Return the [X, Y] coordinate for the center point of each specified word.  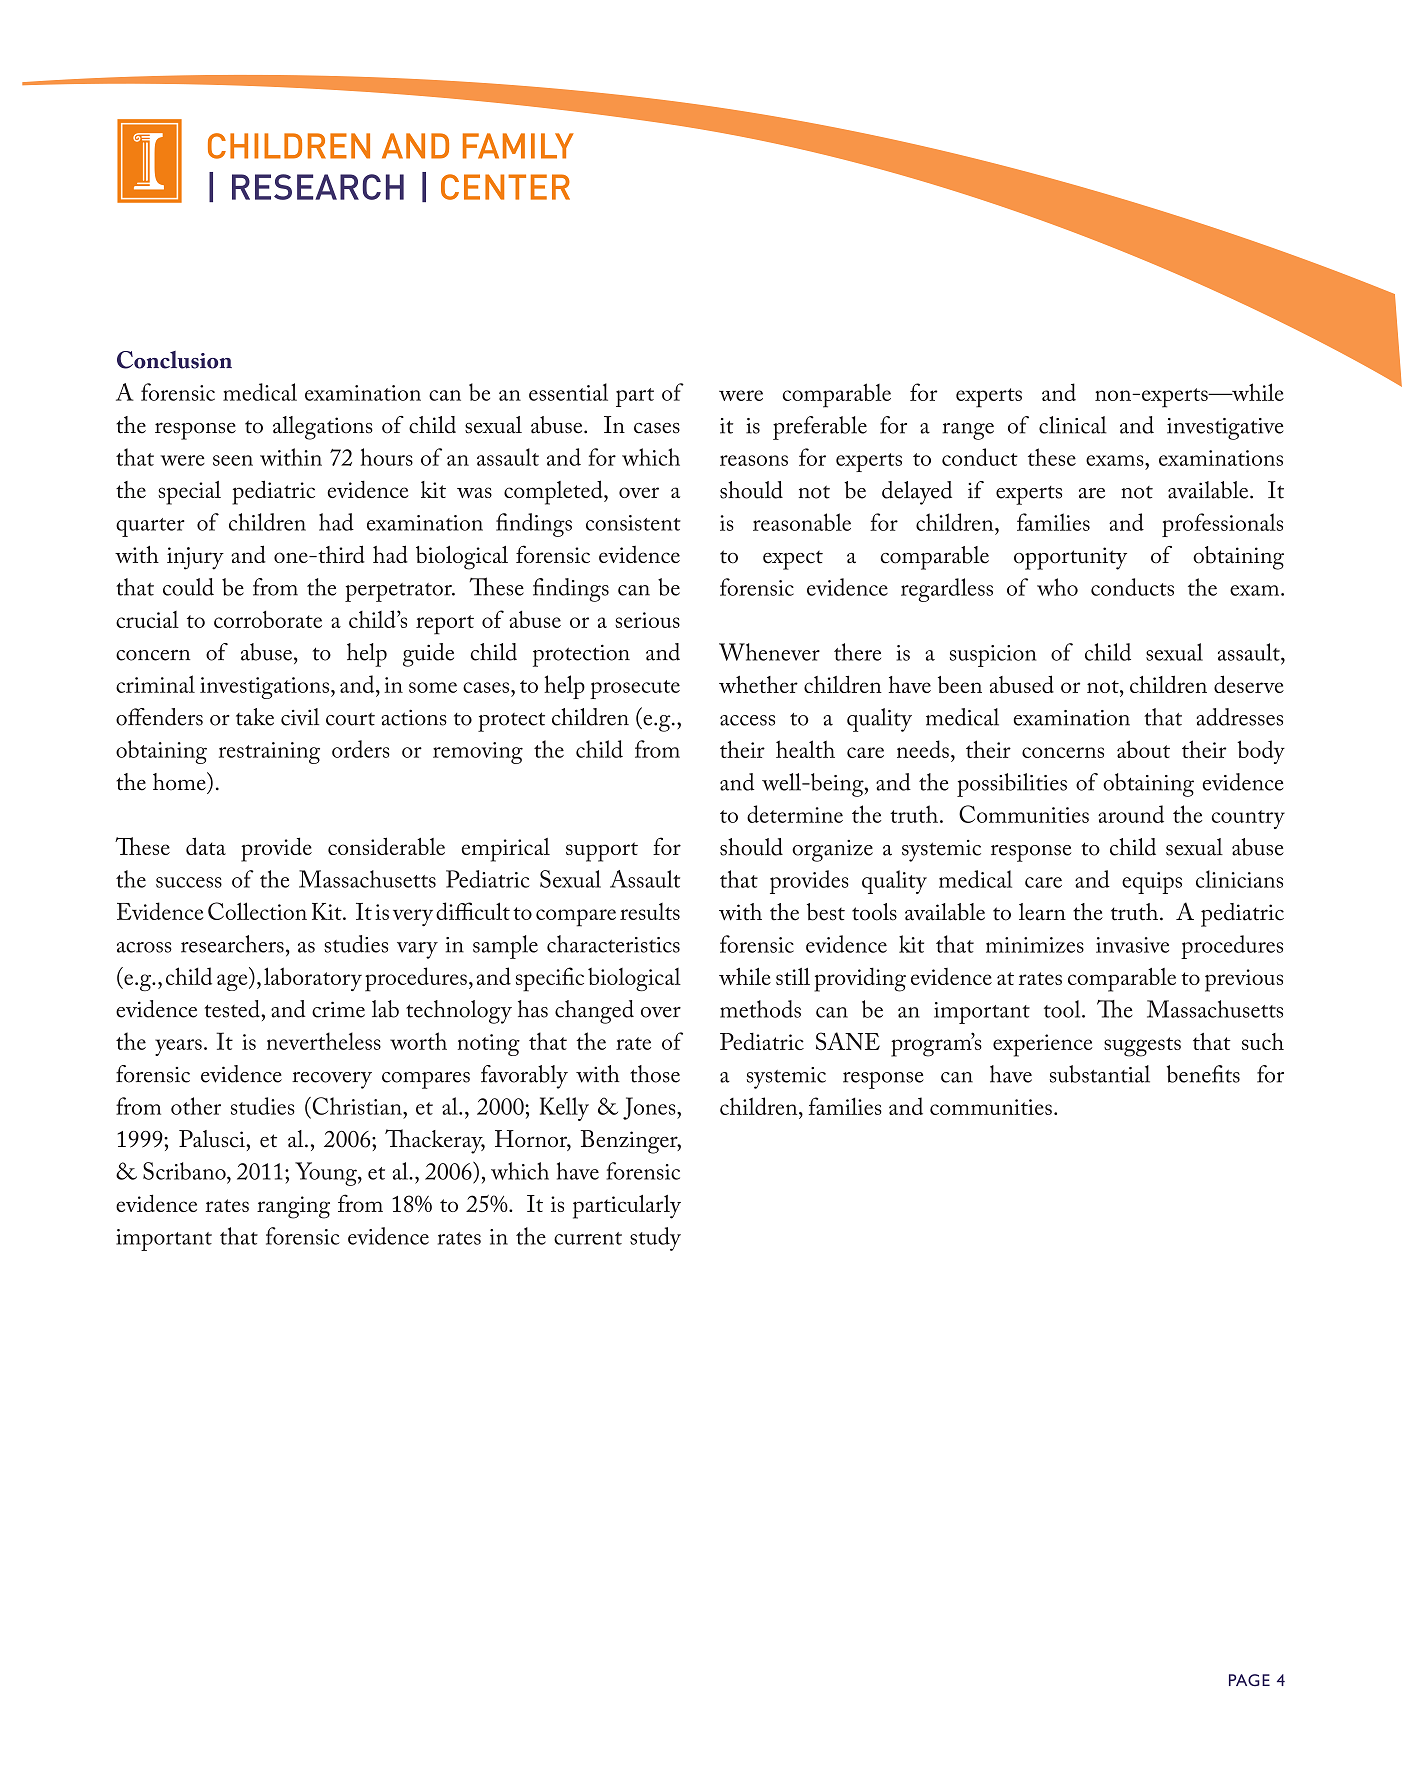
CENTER [505, 187]
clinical [1073, 425]
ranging [293, 1207]
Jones [650, 1108]
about [1143, 749]
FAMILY [518, 146]
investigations [264, 688]
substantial [1100, 1074]
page [1249, 1680]
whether [758, 684]
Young [327, 1174]
